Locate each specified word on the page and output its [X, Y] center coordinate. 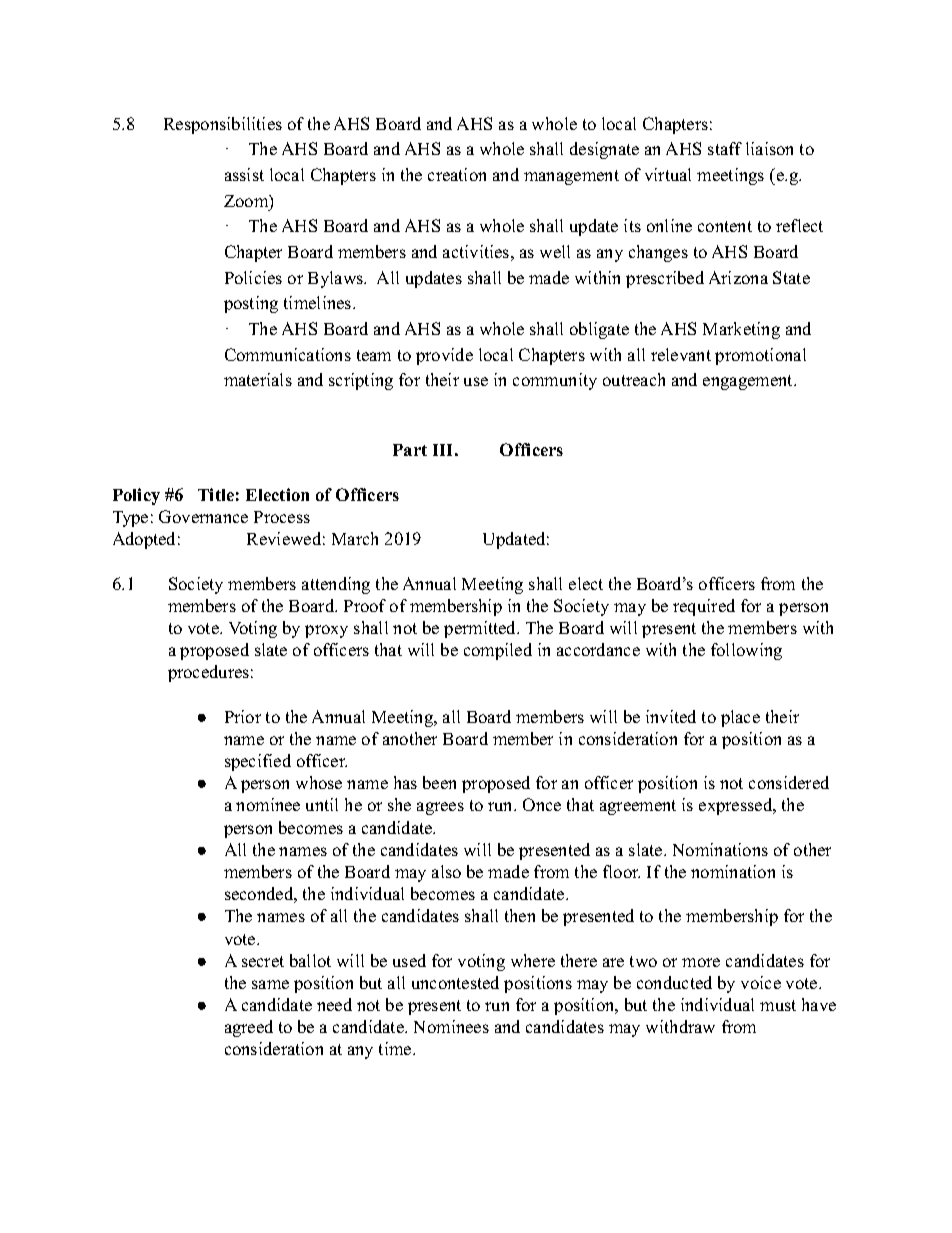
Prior [243, 716]
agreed [249, 1028]
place [740, 718]
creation [457, 174]
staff [725, 148]
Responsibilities [223, 125]
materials [258, 379]
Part [410, 450]
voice [761, 982]
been [439, 782]
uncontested [455, 982]
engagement [749, 382]
